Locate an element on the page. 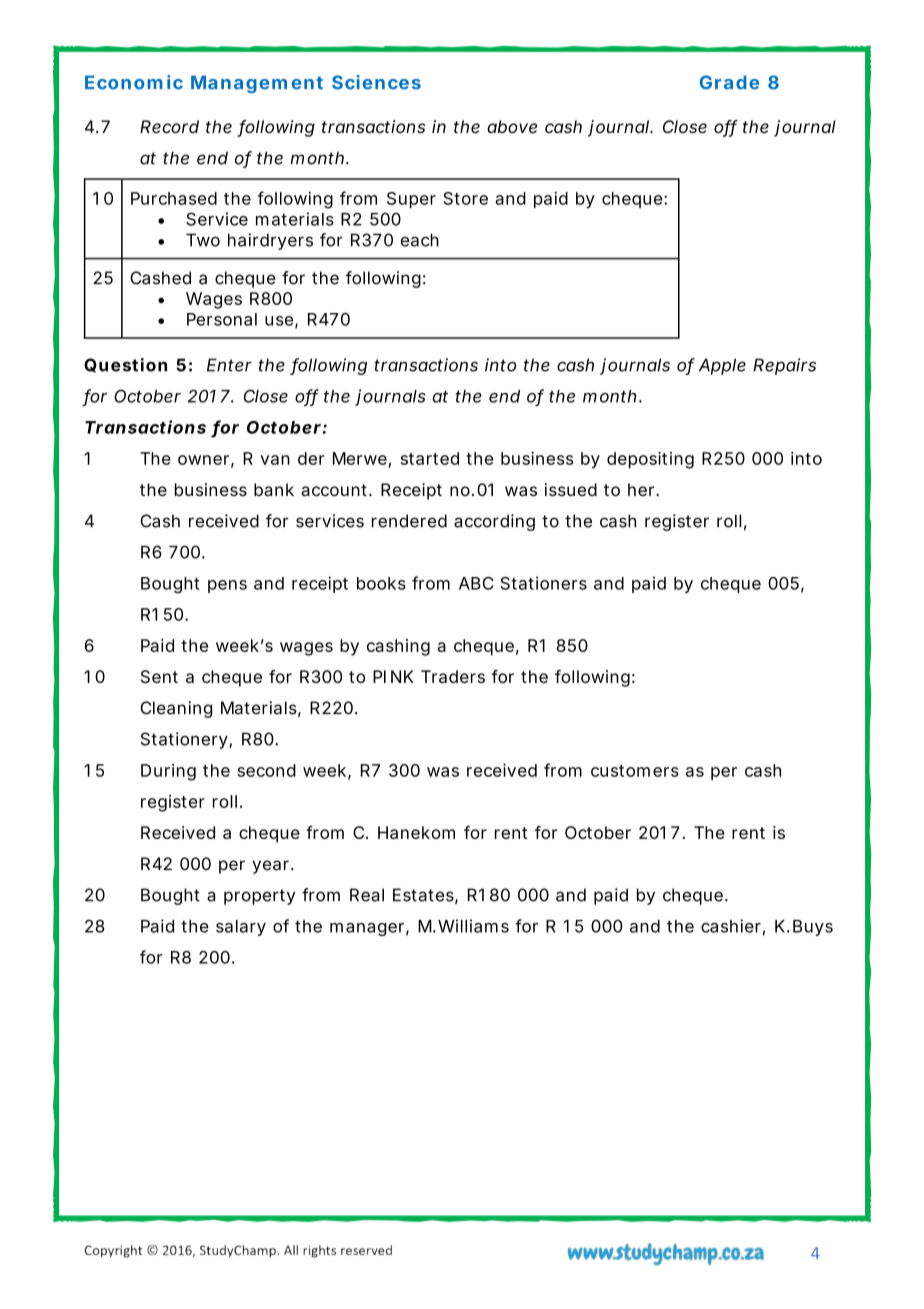  Apple is located at coordinates (722, 366).
